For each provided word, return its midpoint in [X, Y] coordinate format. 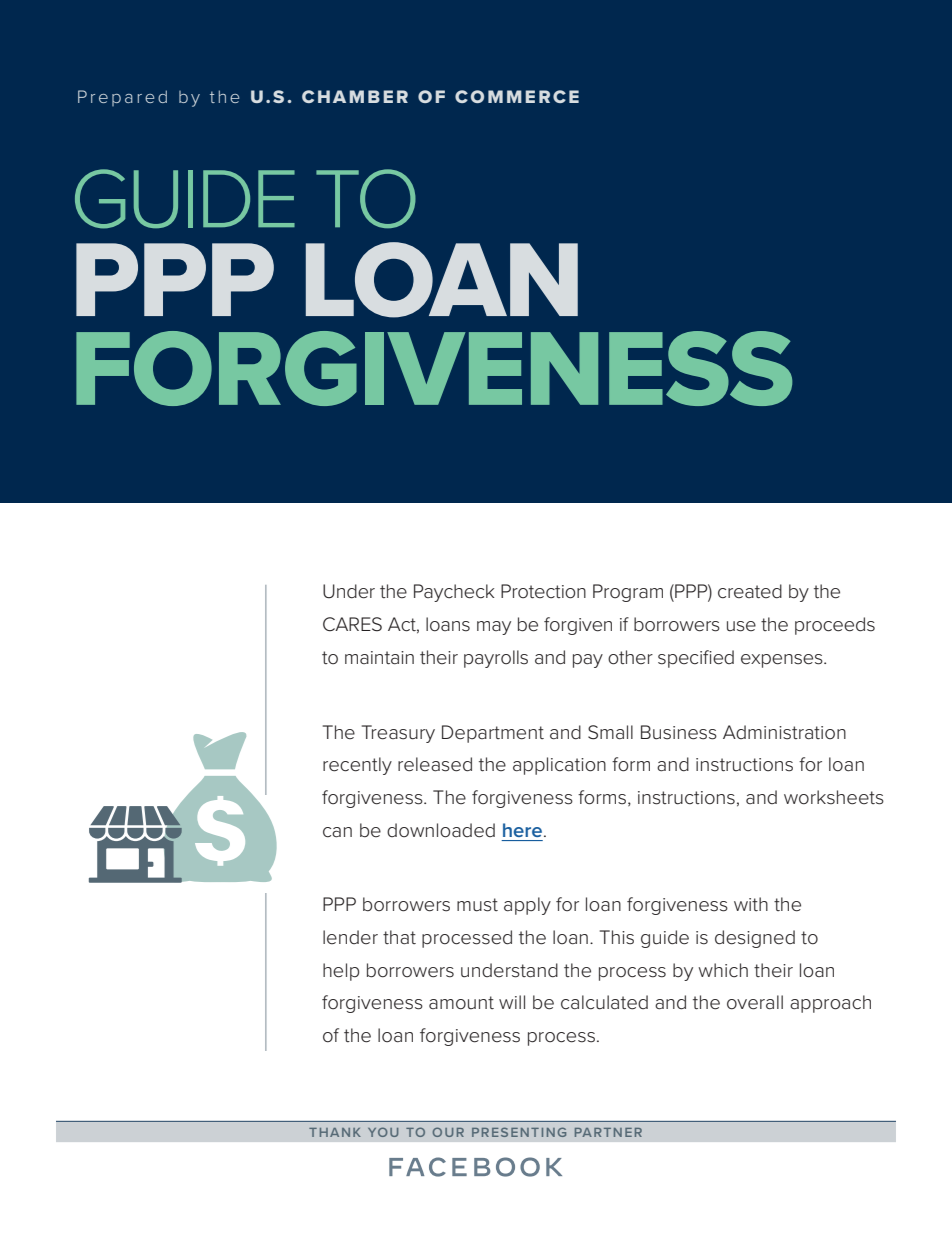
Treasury [398, 734]
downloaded [441, 830]
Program [628, 593]
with [751, 904]
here [522, 830]
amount [461, 1003]
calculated [604, 1002]
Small [610, 732]
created [750, 591]
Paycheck [454, 593]
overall [755, 1002]
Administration [784, 732]
